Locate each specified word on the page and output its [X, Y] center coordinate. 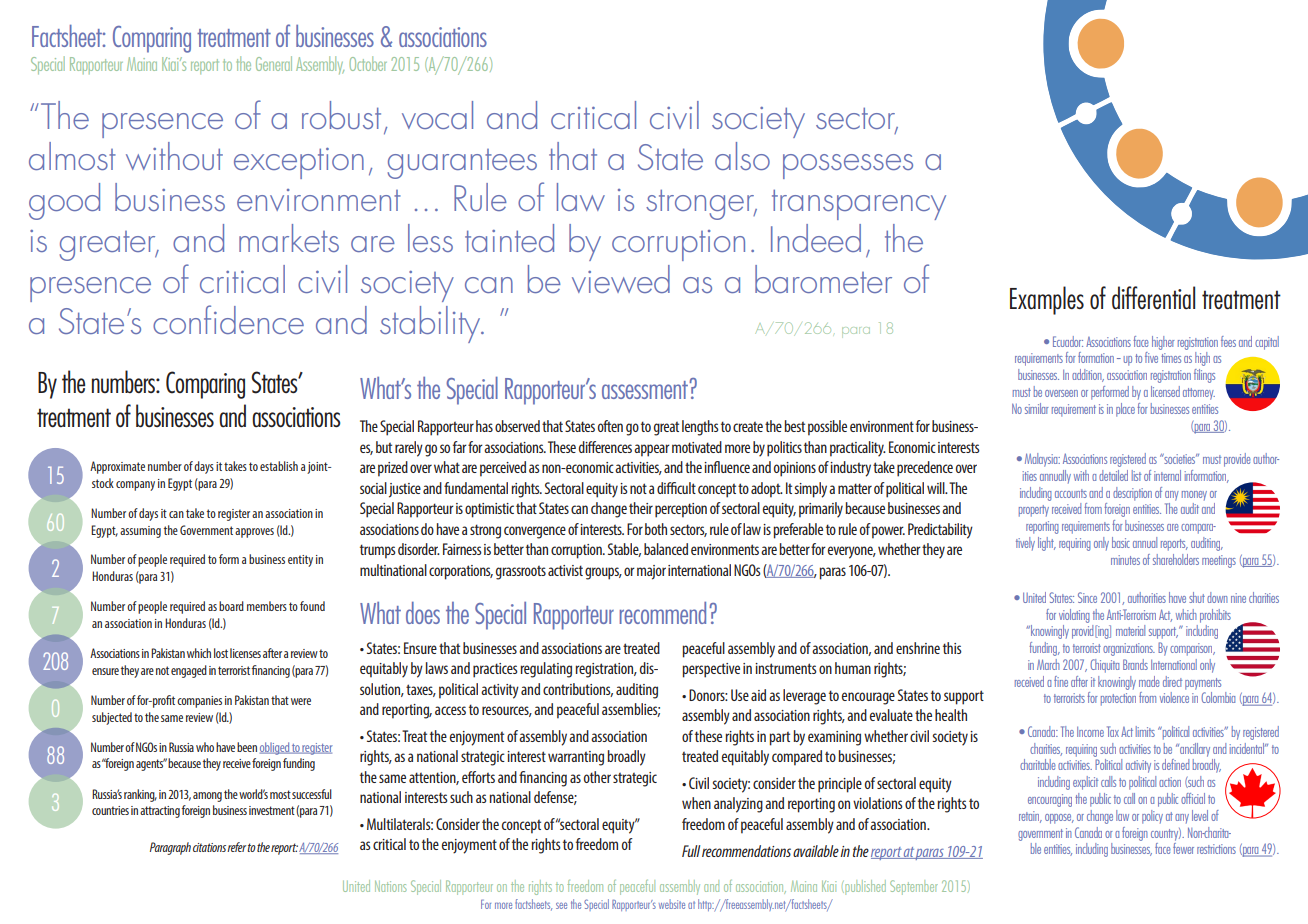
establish [279, 466]
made [1149, 681]
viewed [621, 279]
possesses [848, 166]
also [742, 156]
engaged [189, 671]
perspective [711, 670]
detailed [1113, 475]
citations [210, 847]
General [274, 63]
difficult [676, 488]
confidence [228, 319]
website [672, 904]
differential [1153, 297]
